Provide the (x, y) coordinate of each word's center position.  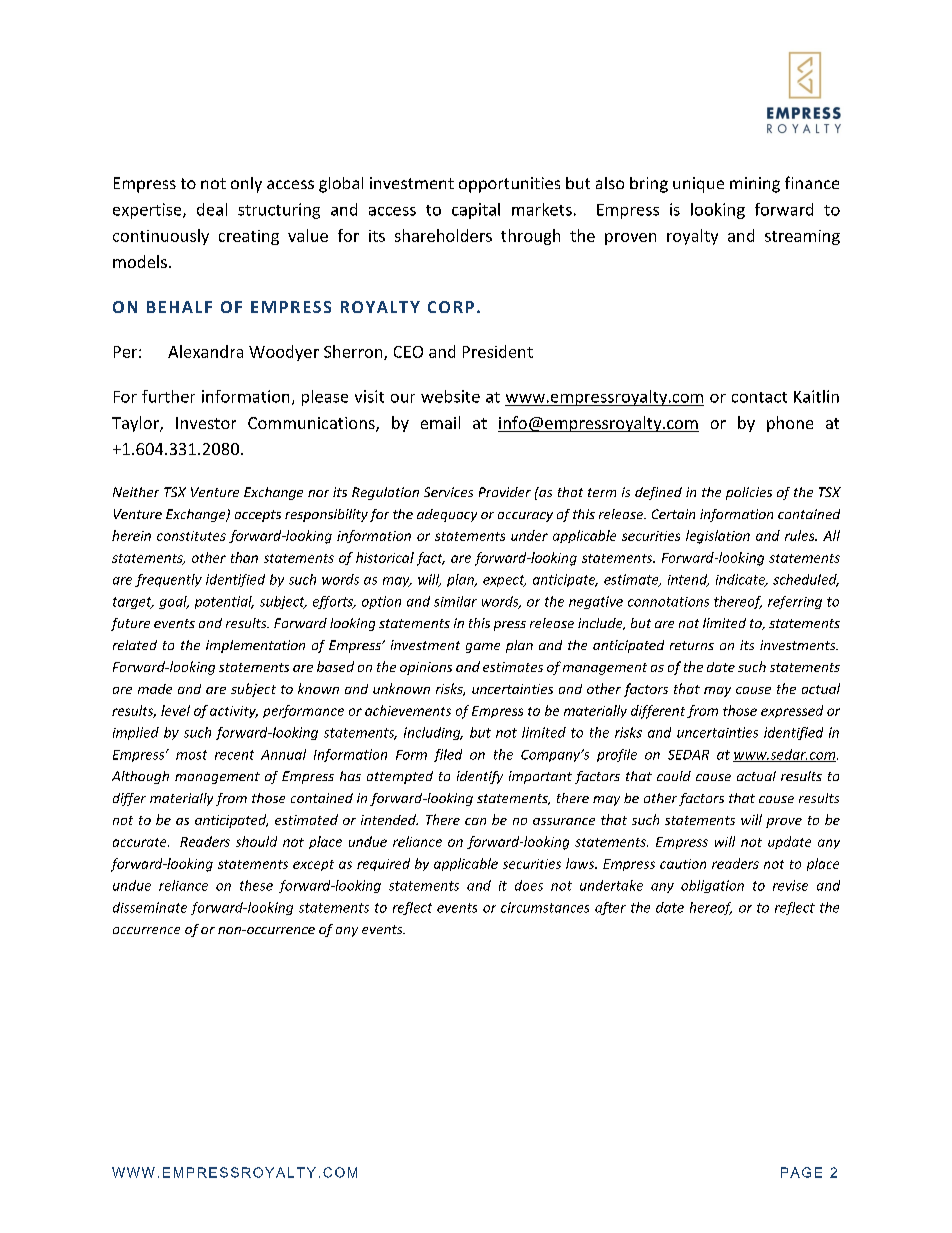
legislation (718, 537)
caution (683, 864)
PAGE (801, 1172)
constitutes (191, 536)
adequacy (447, 515)
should (256, 841)
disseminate (150, 907)
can (475, 821)
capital (476, 211)
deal (212, 209)
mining (755, 185)
